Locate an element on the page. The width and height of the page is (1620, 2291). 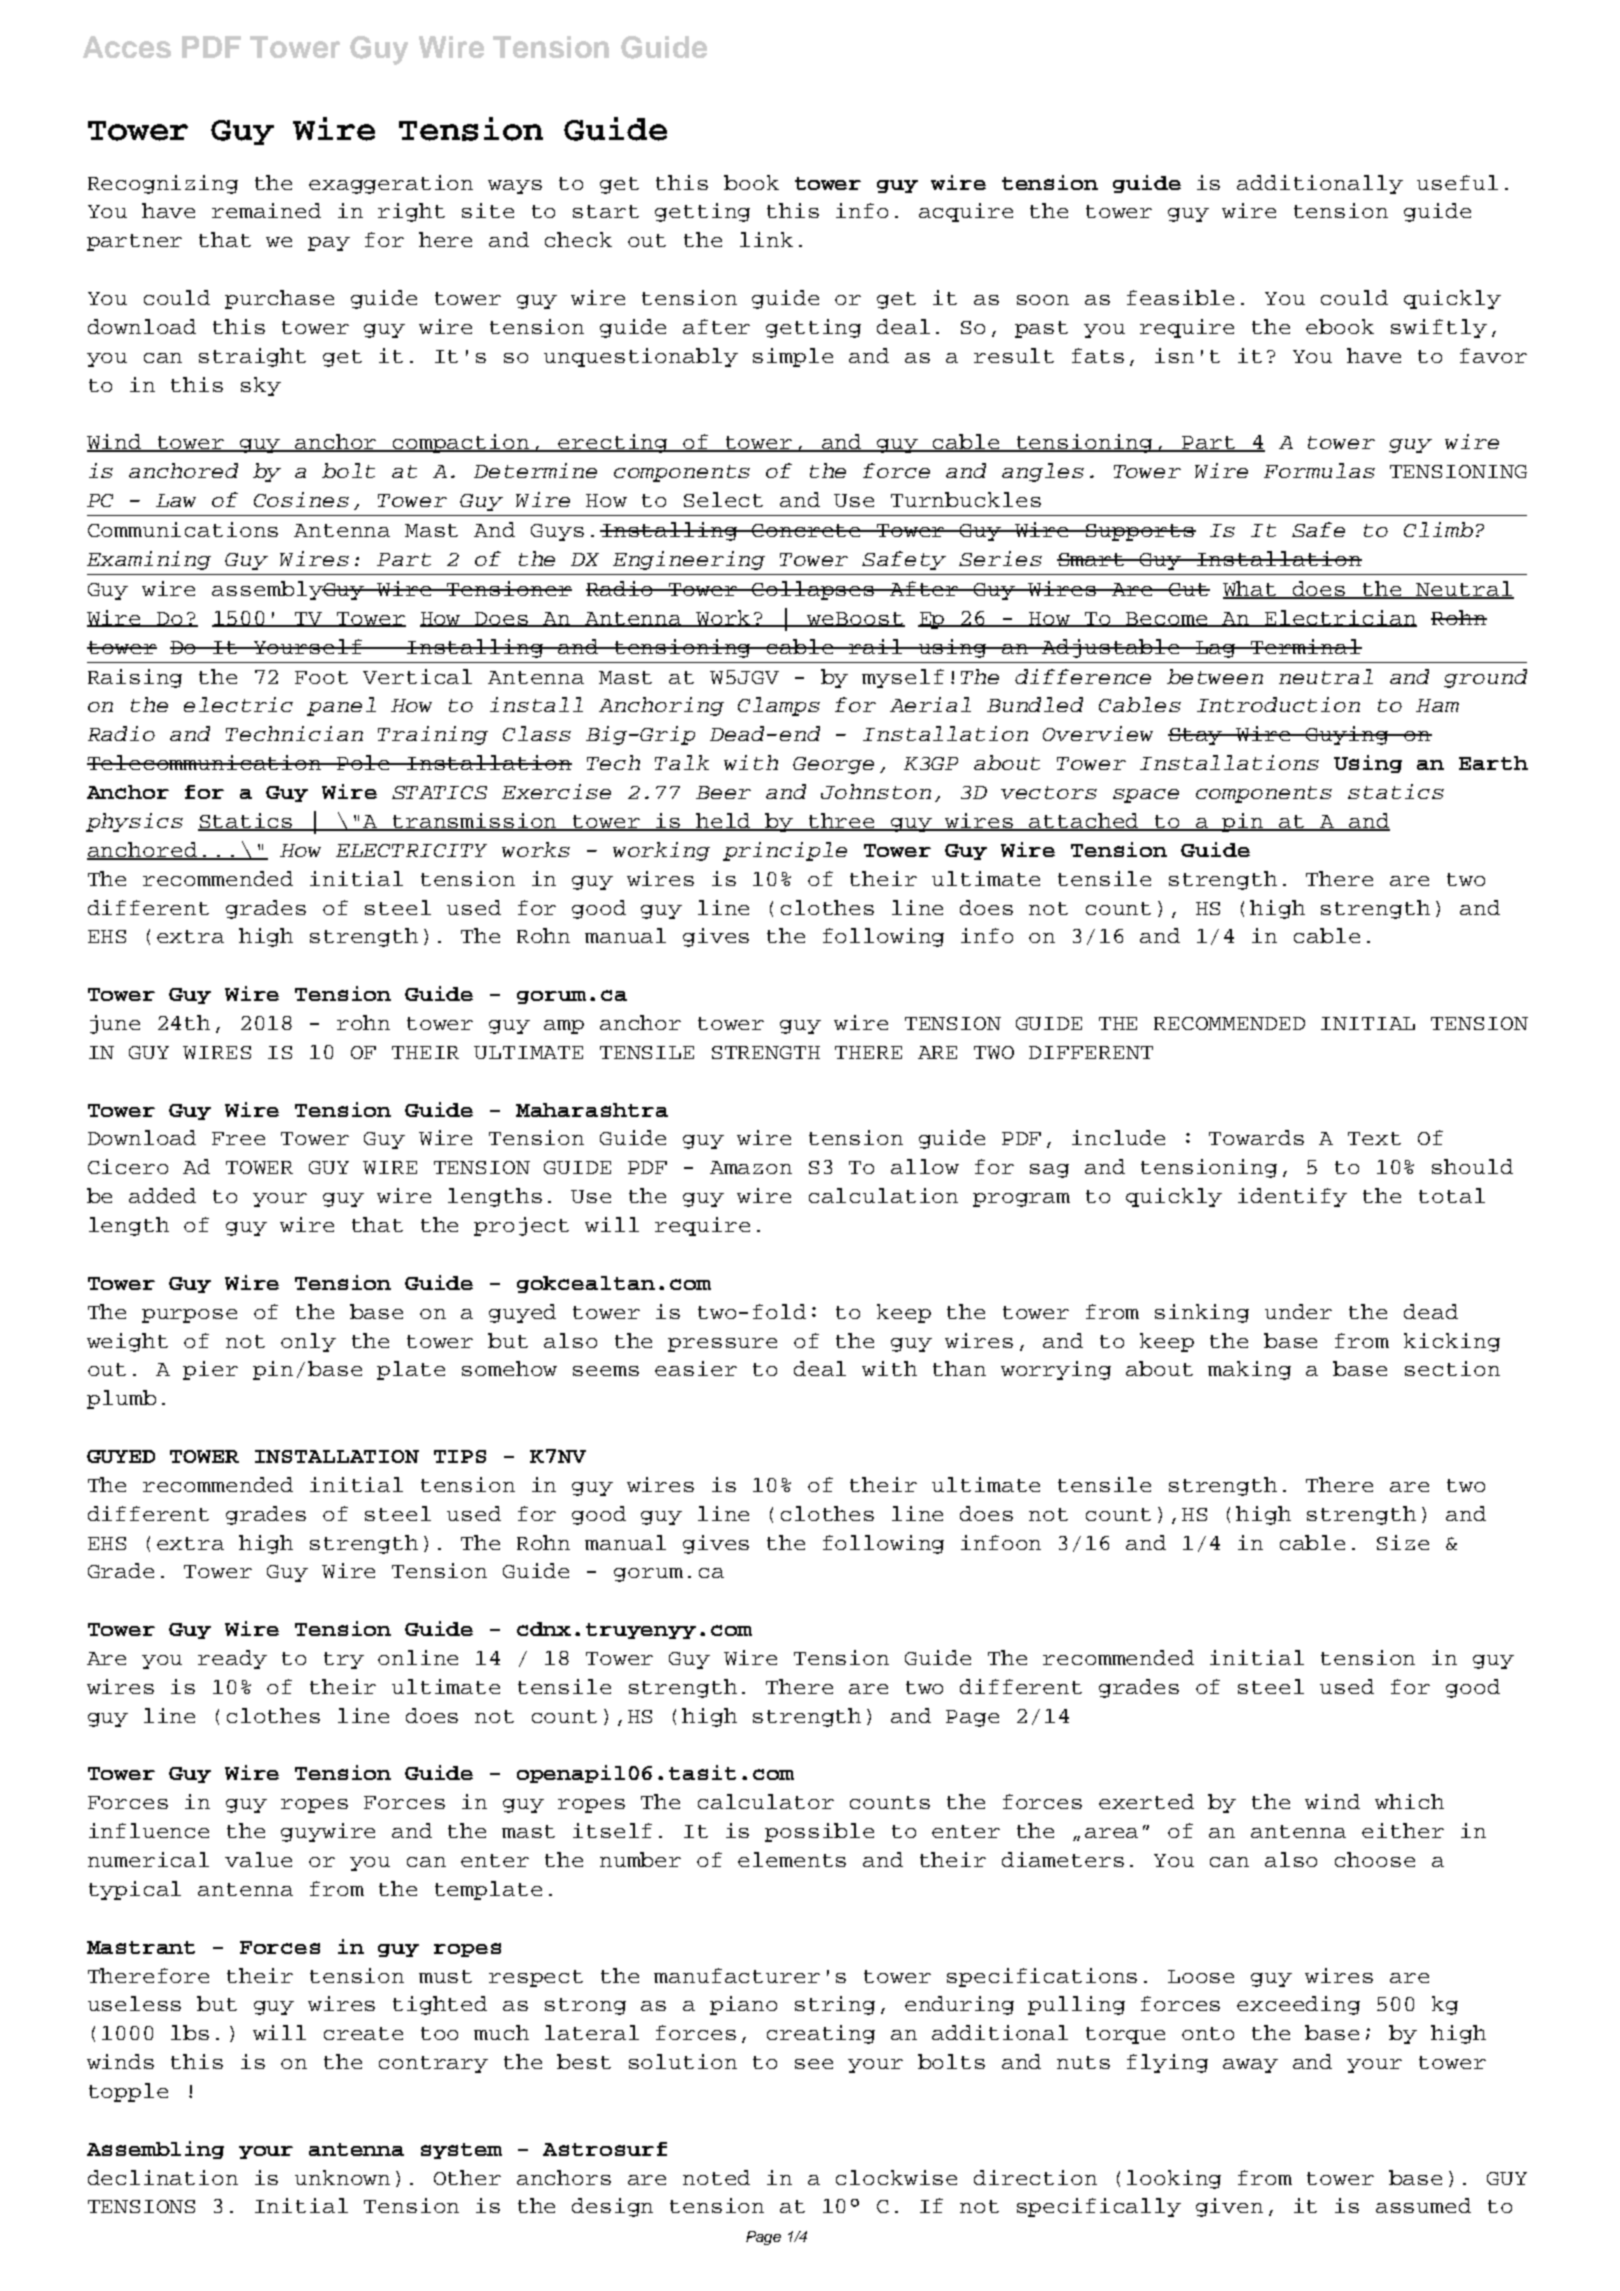
Size is located at coordinates (1403, 1542).
